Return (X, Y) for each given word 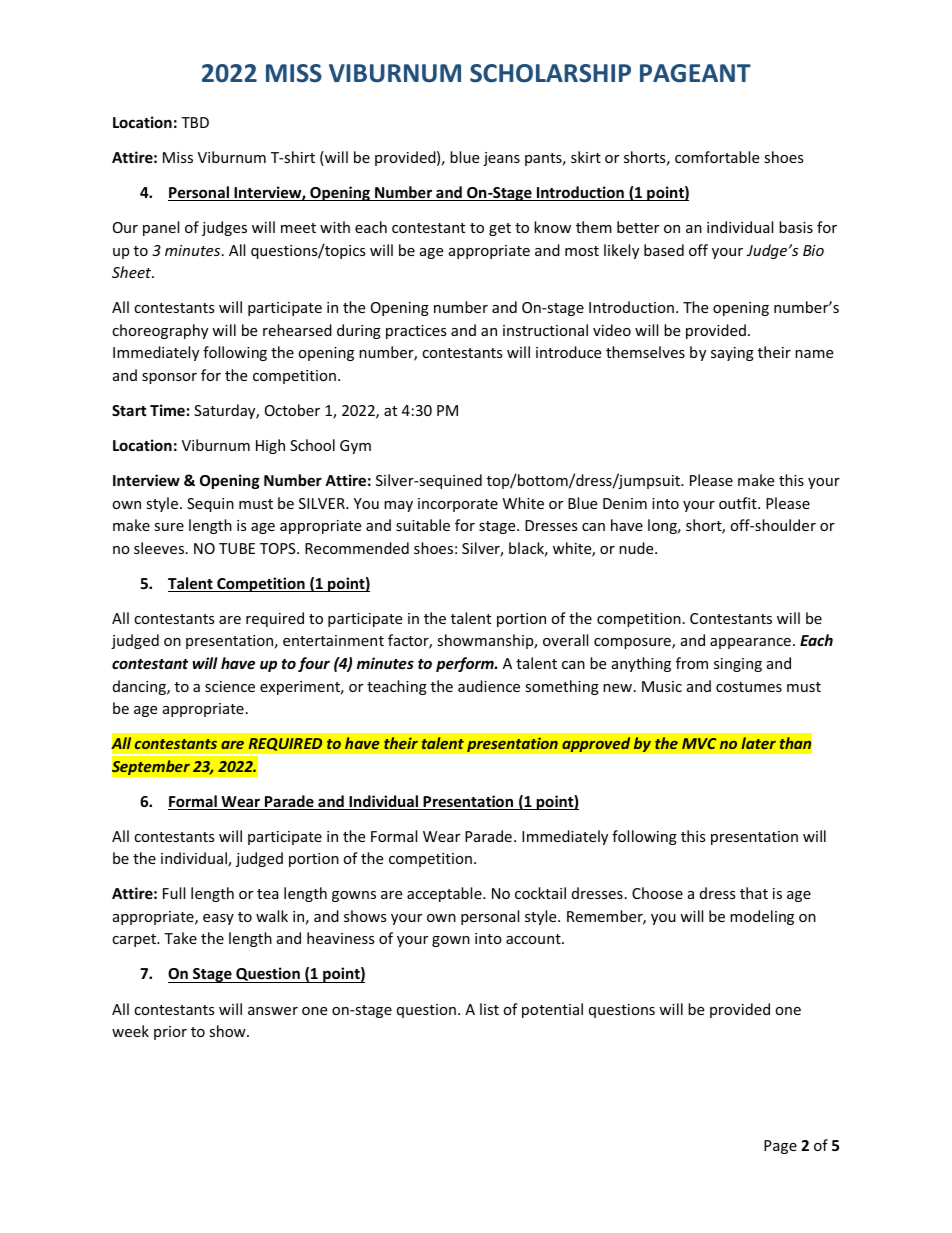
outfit (739, 503)
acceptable (445, 894)
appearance (750, 643)
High (270, 446)
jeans (501, 159)
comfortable (717, 157)
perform (466, 664)
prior (170, 1033)
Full (174, 893)
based (664, 250)
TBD (195, 122)
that (754, 893)
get (500, 229)
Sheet (133, 272)
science (230, 686)
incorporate (458, 505)
